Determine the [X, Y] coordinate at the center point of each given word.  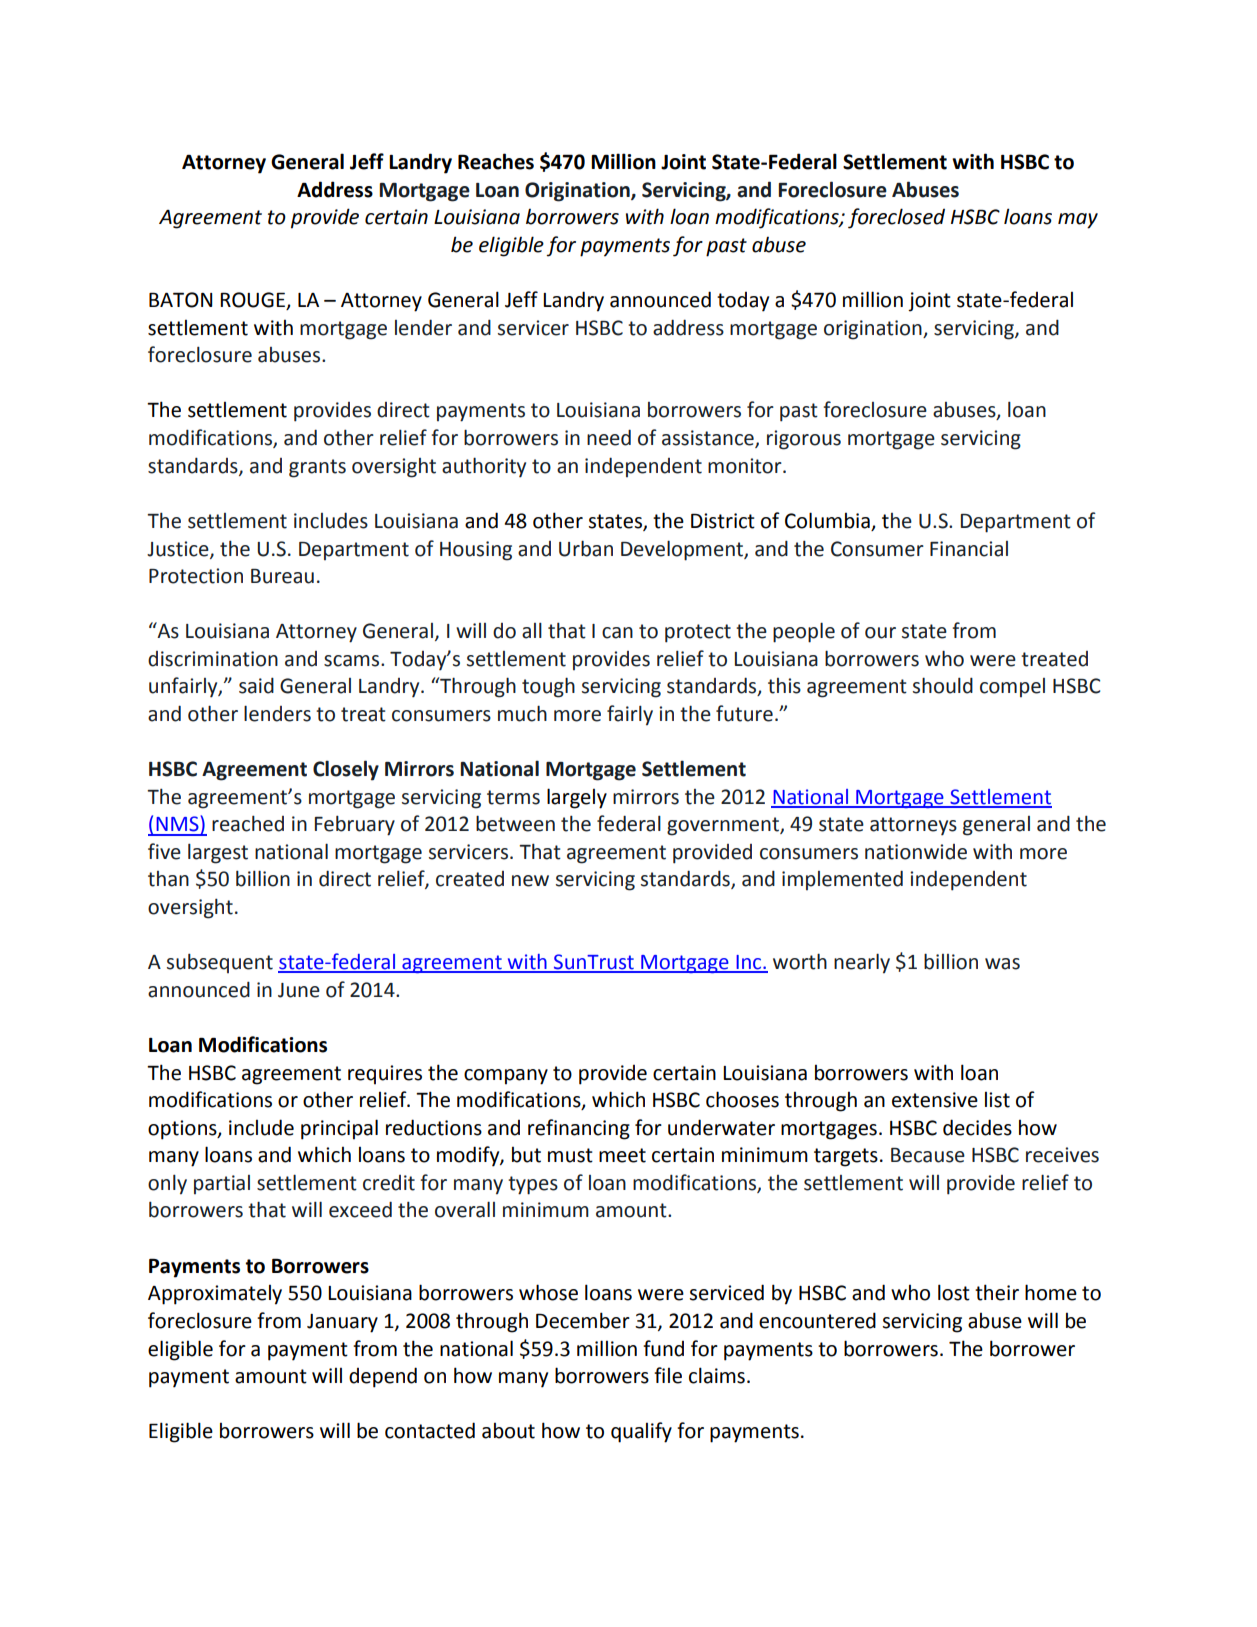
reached [248, 823]
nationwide [916, 852]
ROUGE [253, 301]
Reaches [496, 161]
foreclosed [896, 218]
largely [577, 798]
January [342, 1323]
